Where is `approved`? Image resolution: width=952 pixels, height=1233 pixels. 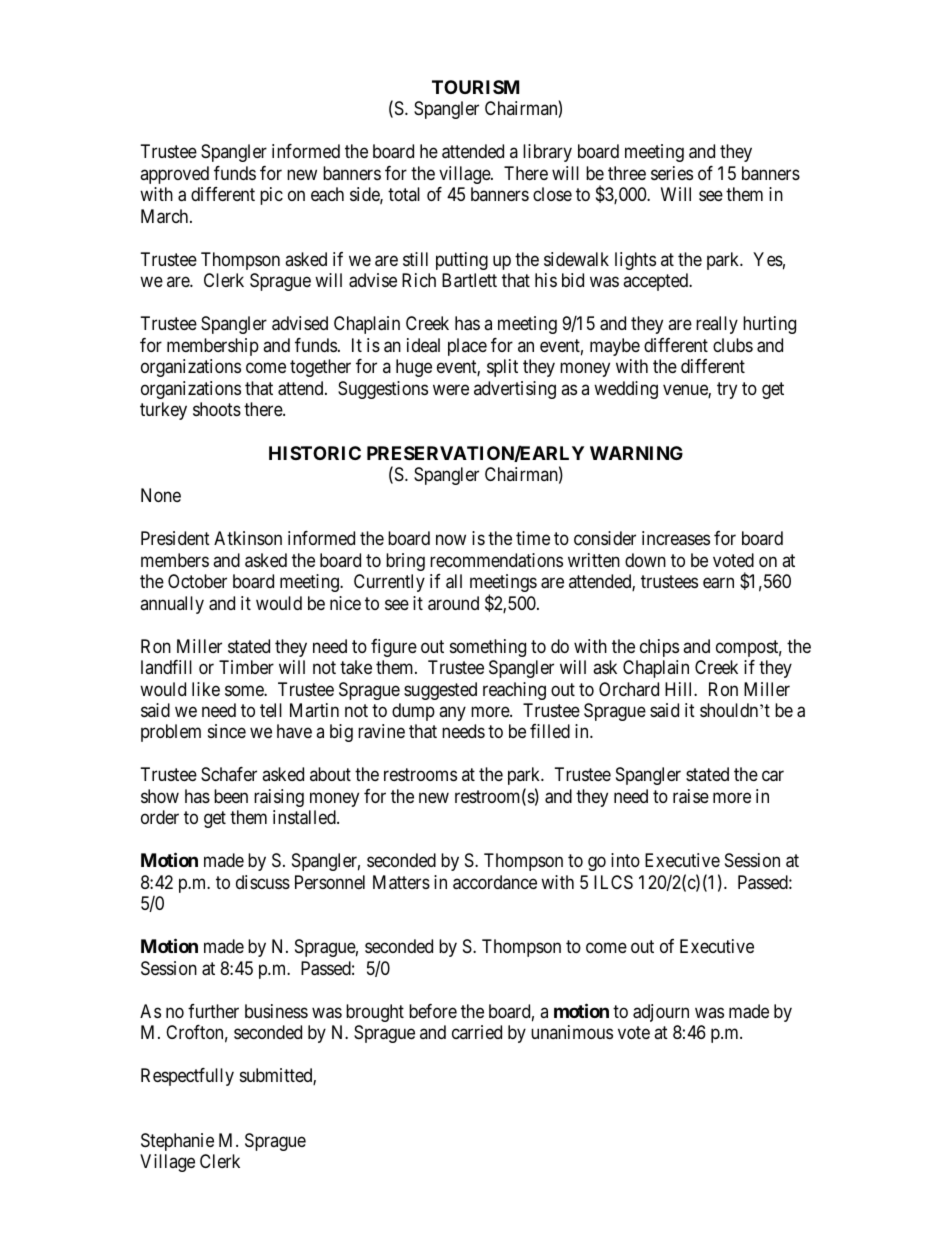 approved is located at coordinates (174, 175).
